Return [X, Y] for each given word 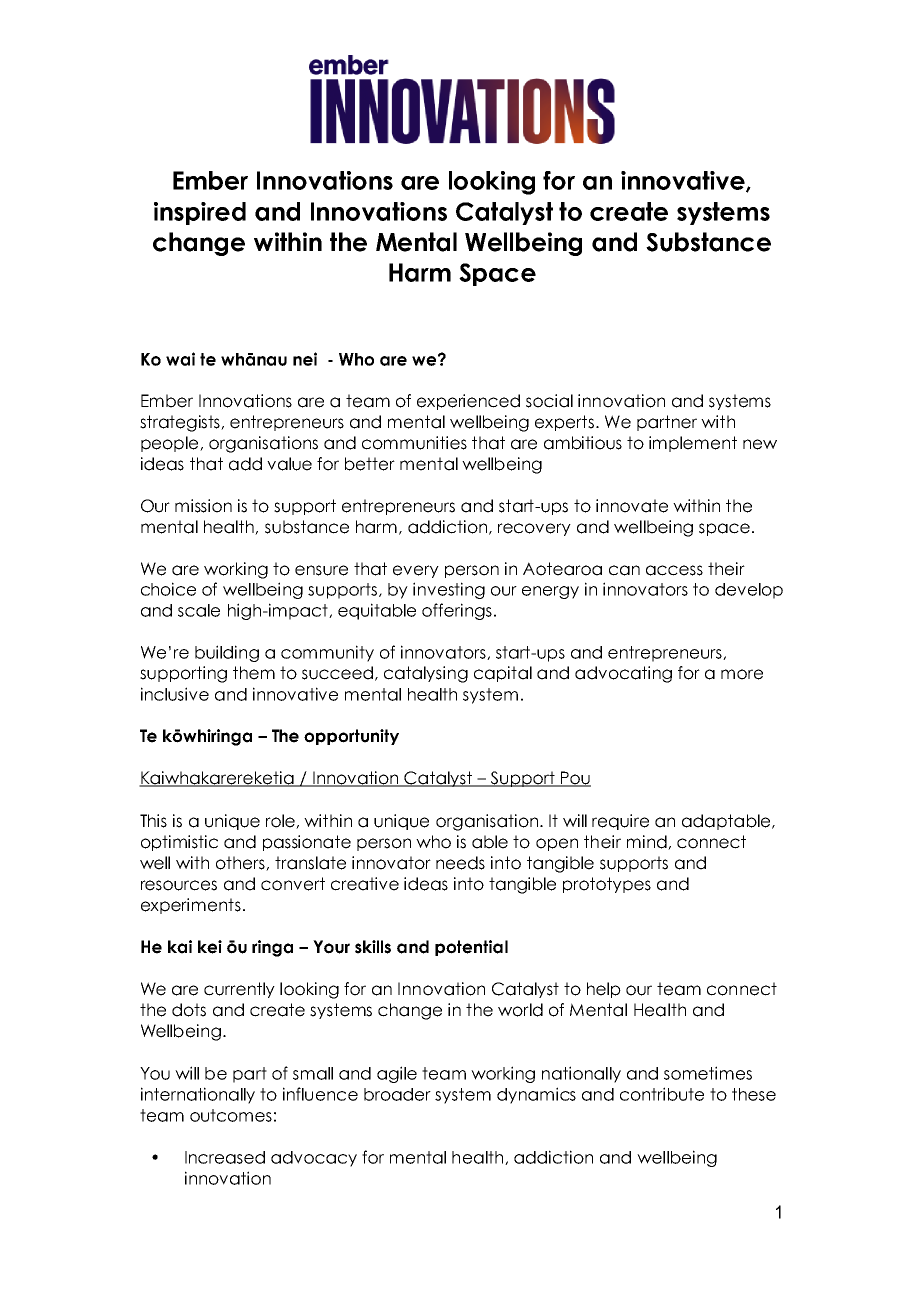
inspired [200, 213]
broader [397, 1094]
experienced [468, 402]
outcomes [231, 1115]
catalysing [426, 674]
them [254, 673]
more [742, 674]
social [549, 401]
